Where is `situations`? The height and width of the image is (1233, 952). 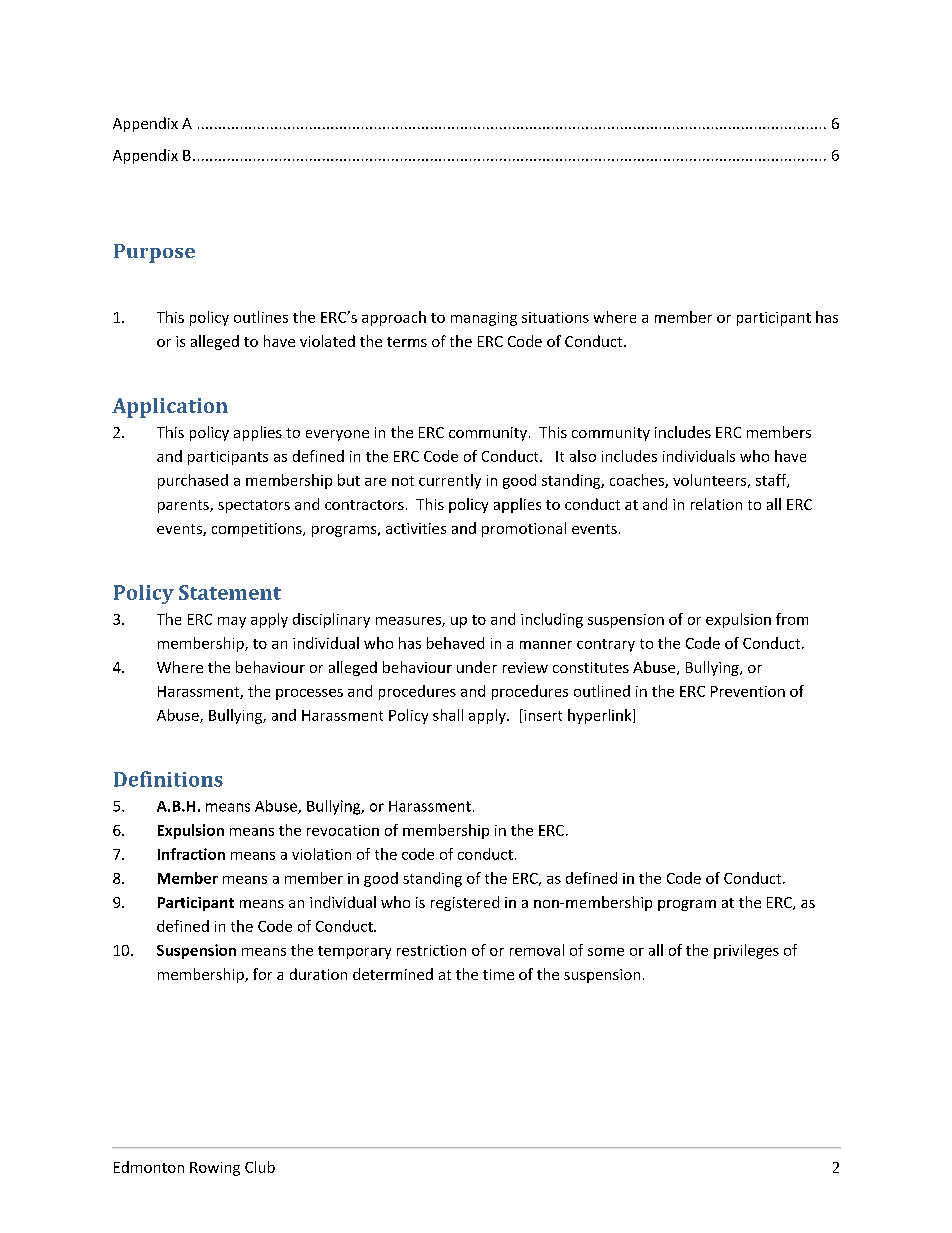 situations is located at coordinates (555, 317).
